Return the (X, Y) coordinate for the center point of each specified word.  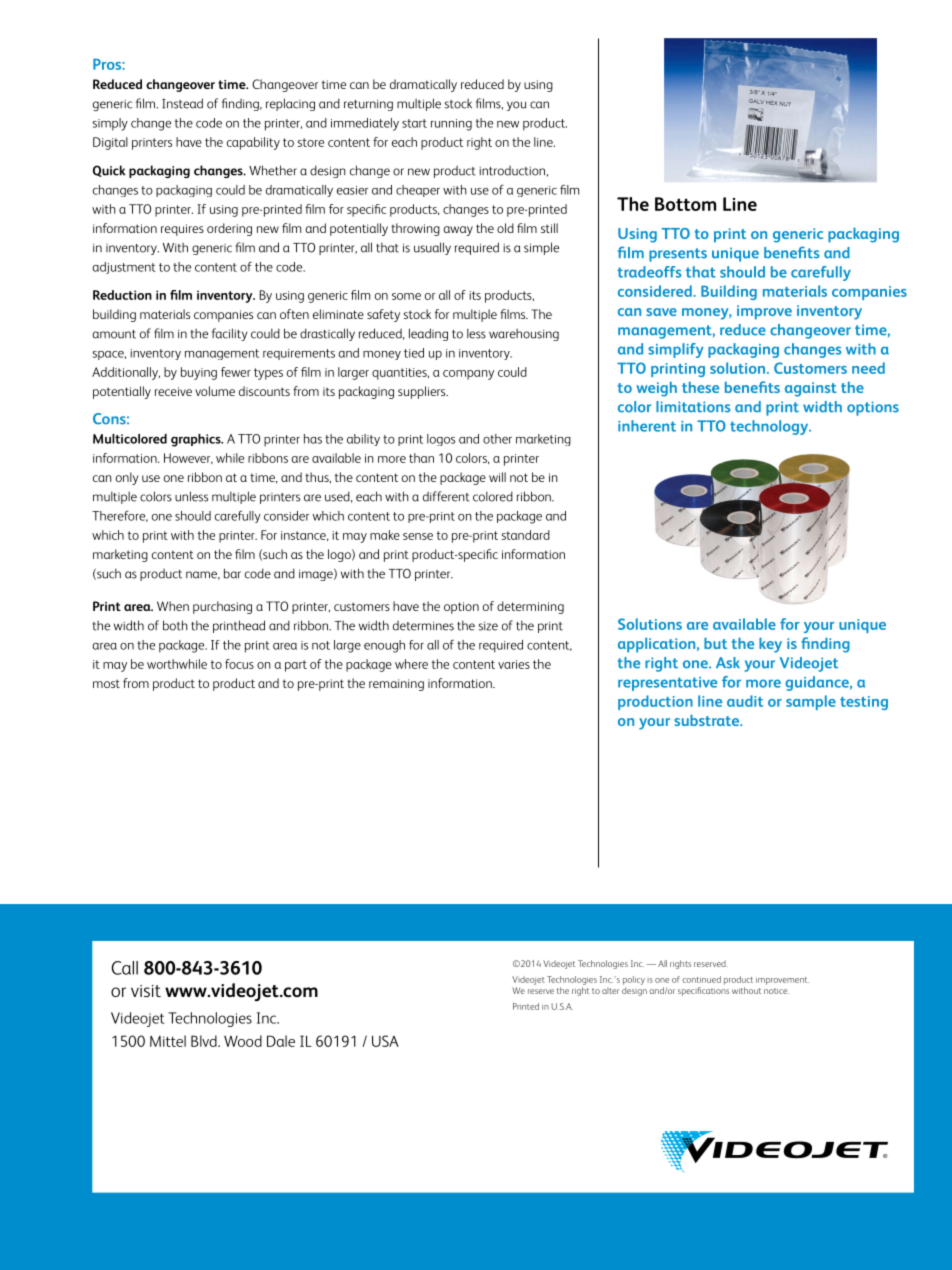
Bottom (685, 204)
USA (385, 1041)
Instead (182, 103)
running (451, 125)
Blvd (205, 1041)
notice (776, 991)
